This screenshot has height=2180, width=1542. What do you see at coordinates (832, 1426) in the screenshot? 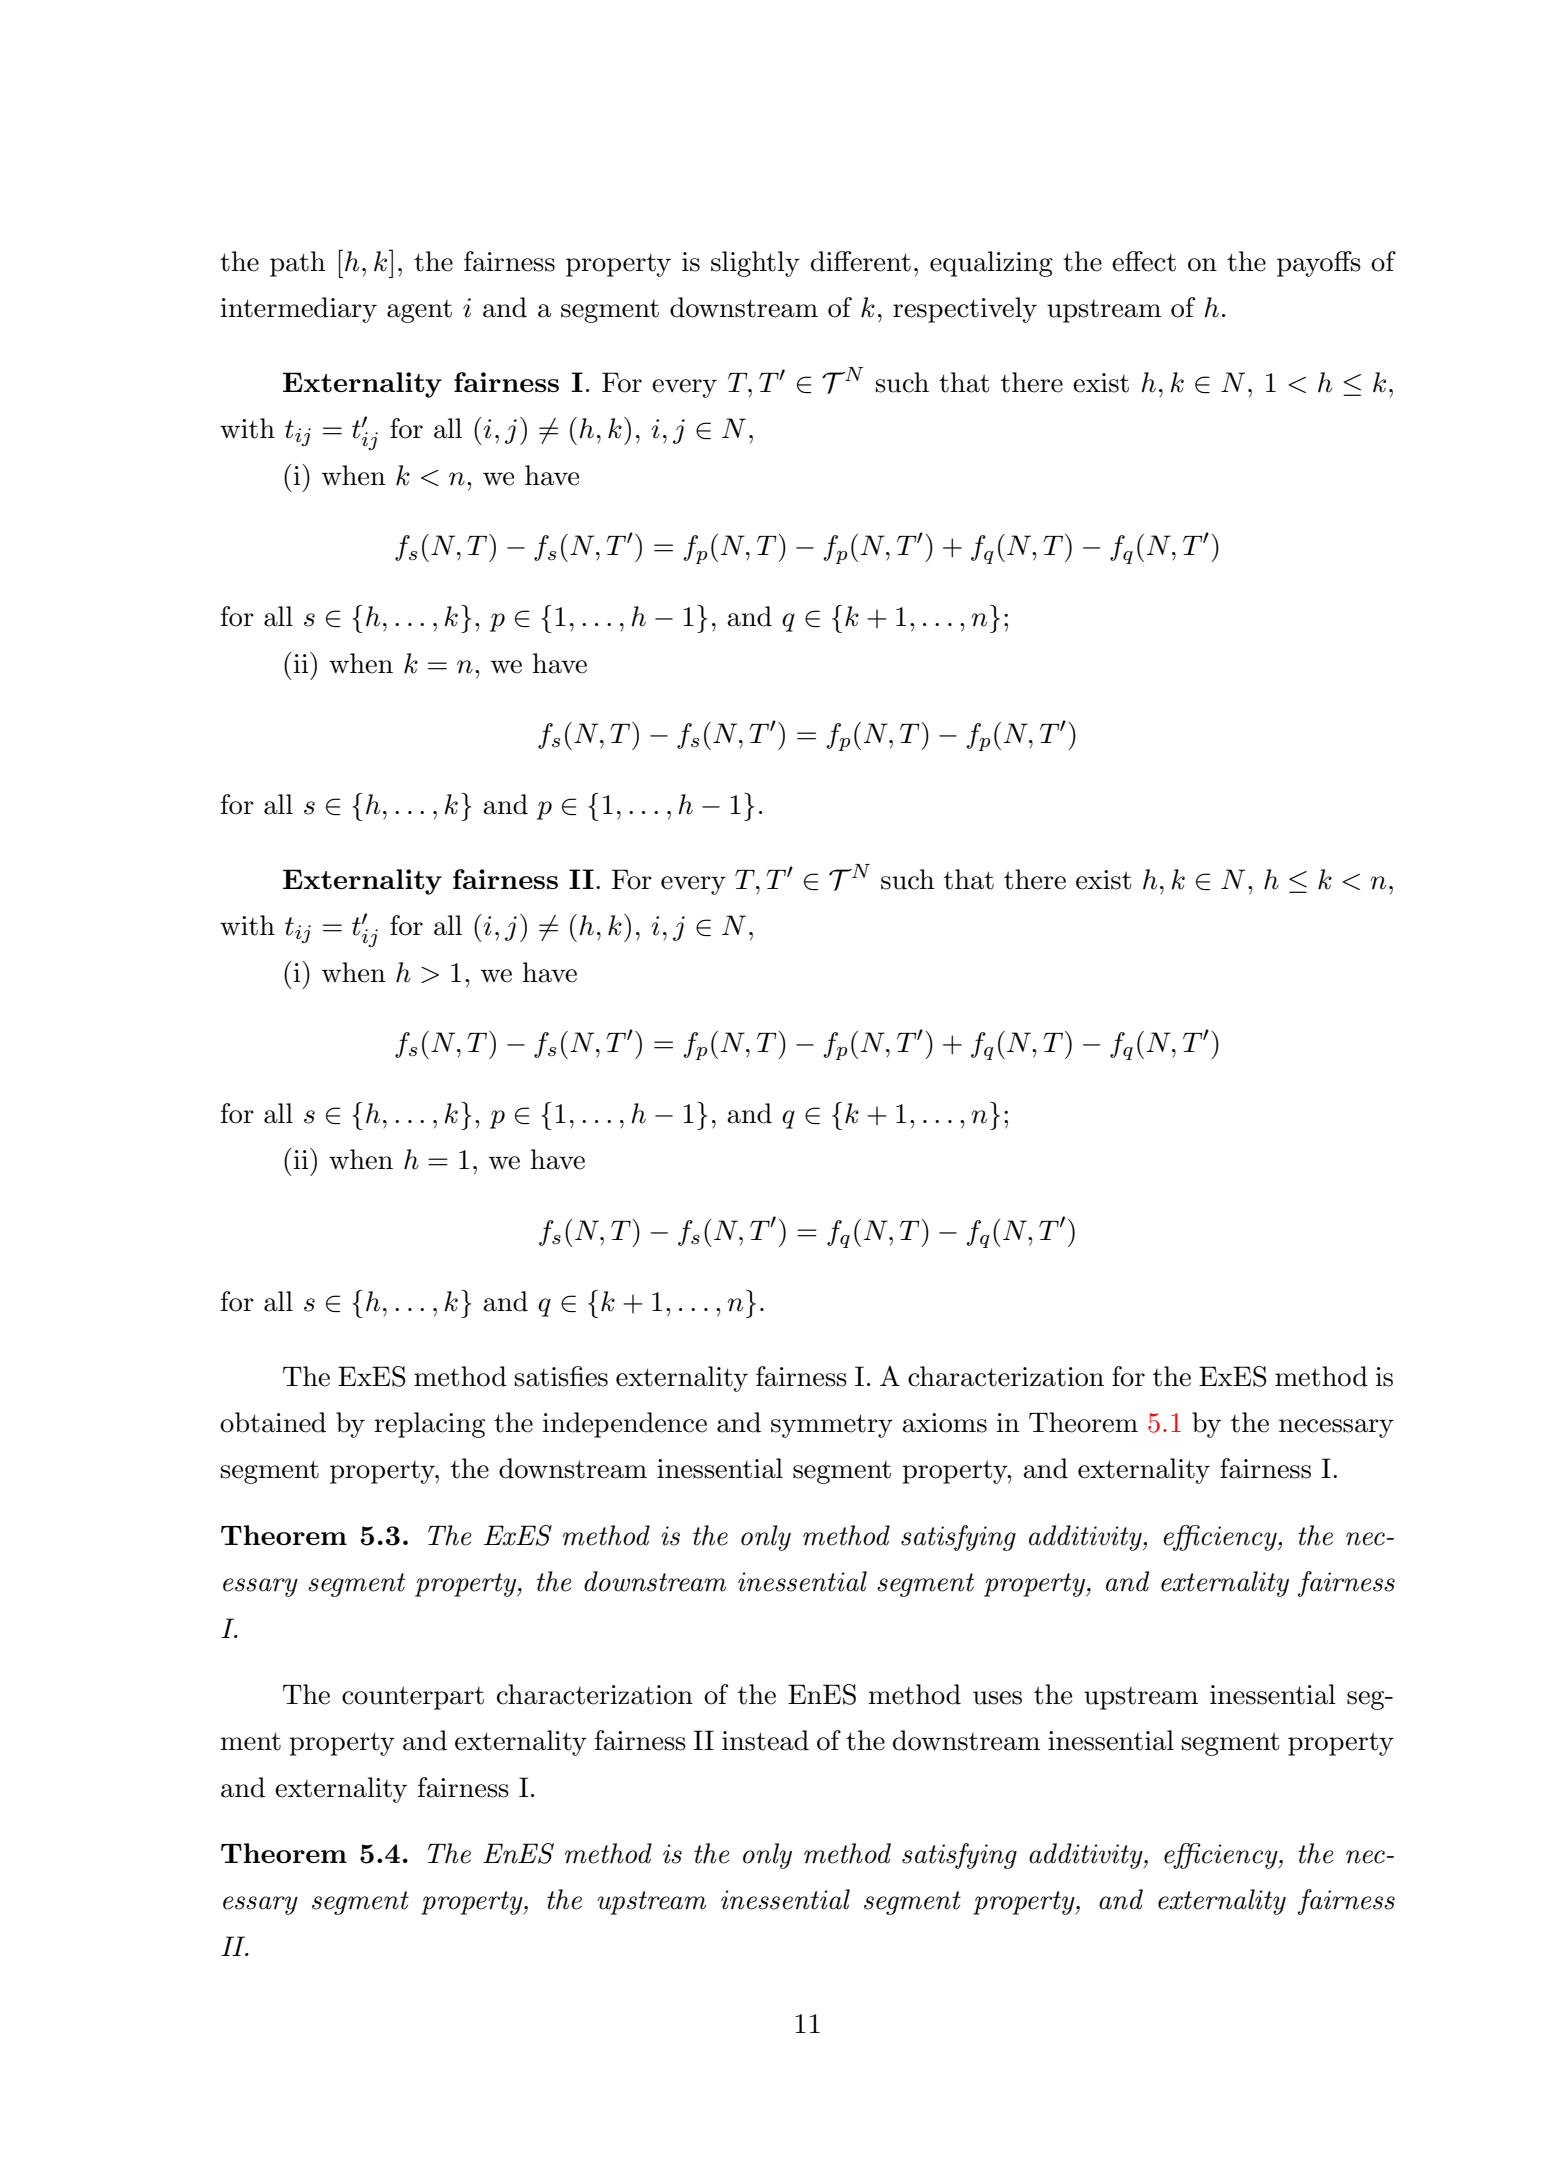
I see `symmetry` at bounding box center [832, 1426].
